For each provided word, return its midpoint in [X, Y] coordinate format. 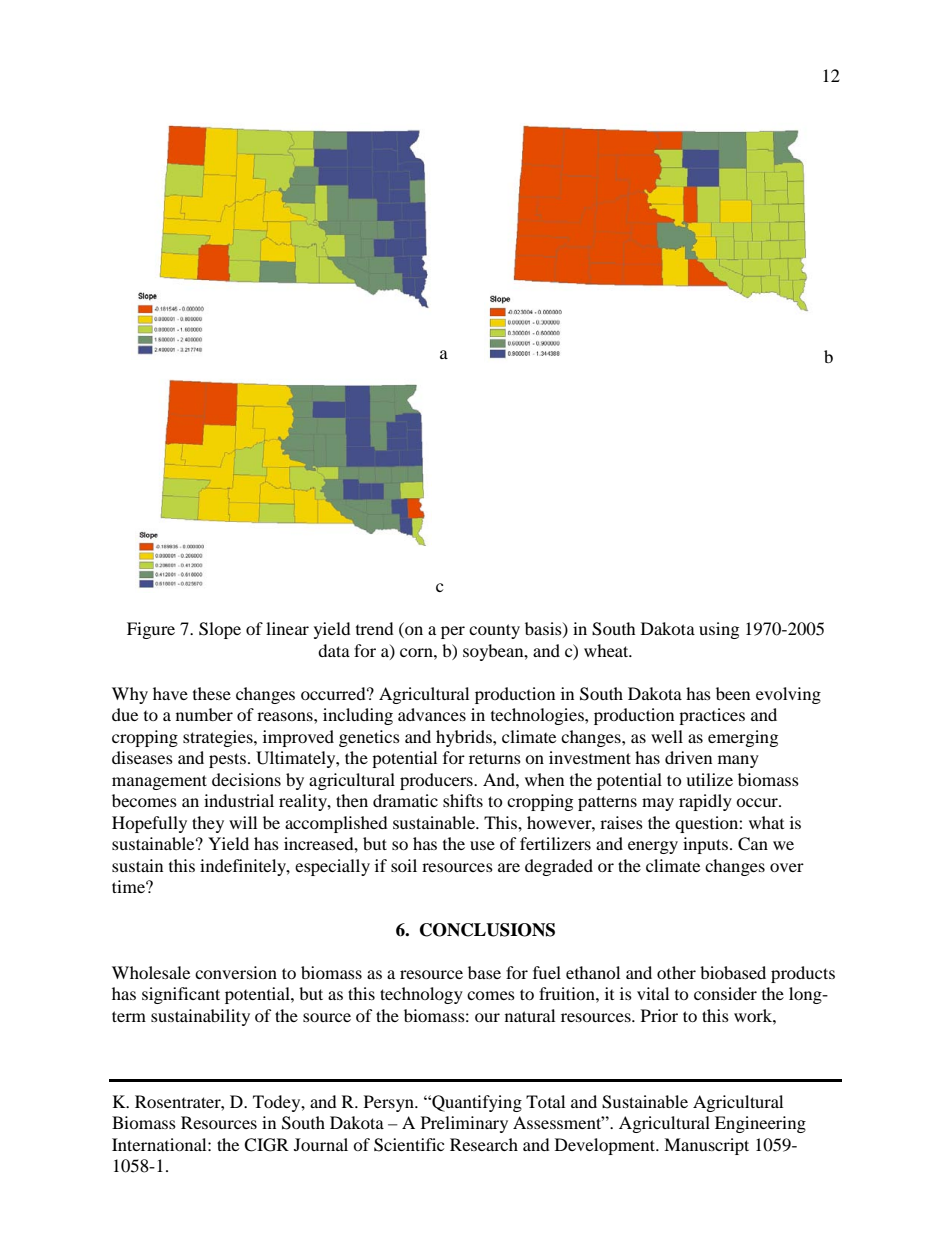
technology [421, 995]
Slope [220, 630]
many [738, 761]
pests [227, 760]
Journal [321, 1144]
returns [495, 759]
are [509, 867]
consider [725, 993]
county [494, 631]
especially [332, 867]
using [719, 630]
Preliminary [464, 1124]
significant [181, 995]
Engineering [760, 1124]
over [787, 867]
